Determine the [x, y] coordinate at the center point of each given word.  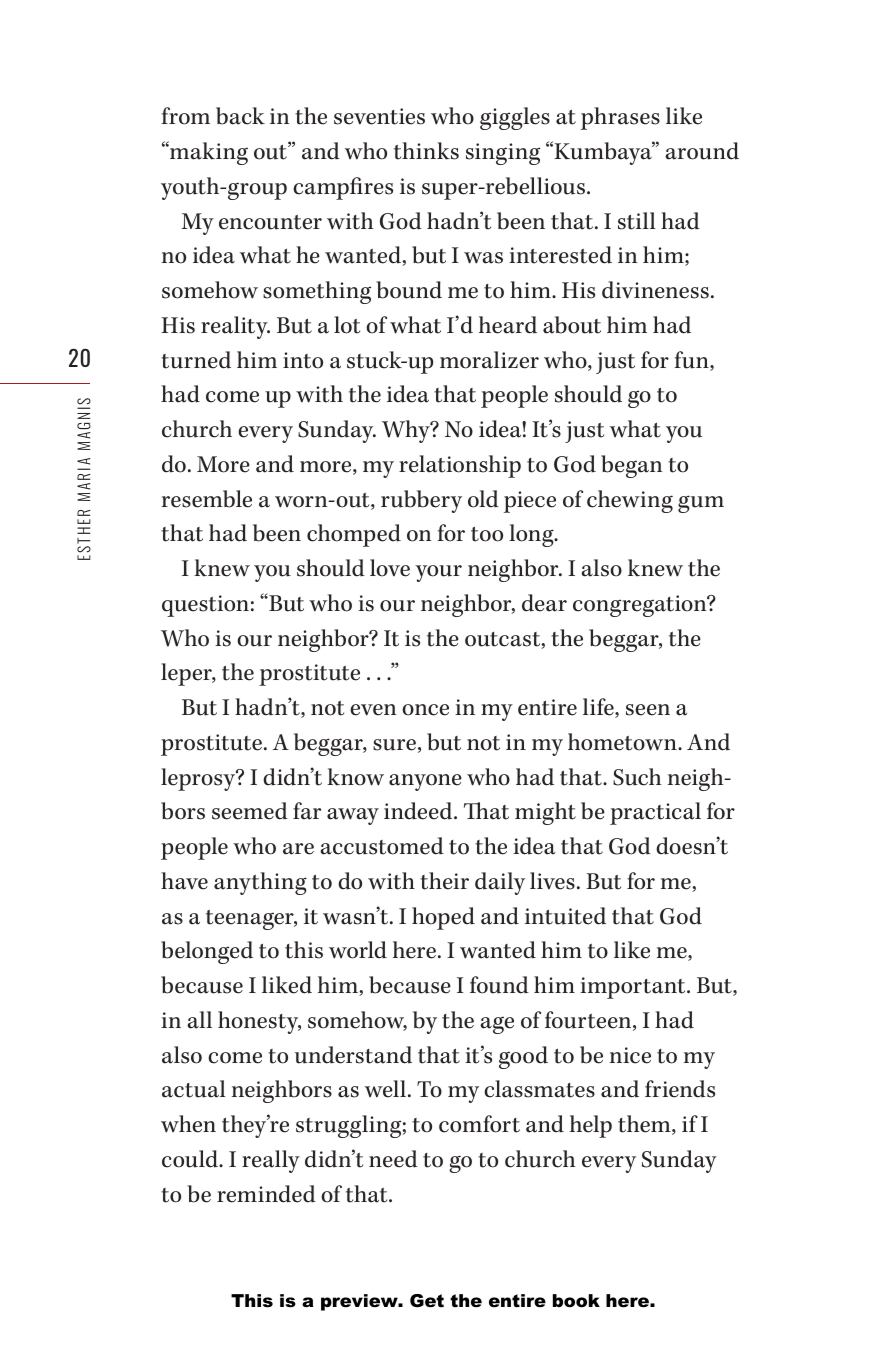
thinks [426, 151]
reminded [266, 1194]
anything [260, 883]
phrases [620, 118]
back [240, 116]
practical [655, 813]
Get [427, 1301]
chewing [630, 501]
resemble [207, 499]
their [444, 881]
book [576, 1301]
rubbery [421, 501]
